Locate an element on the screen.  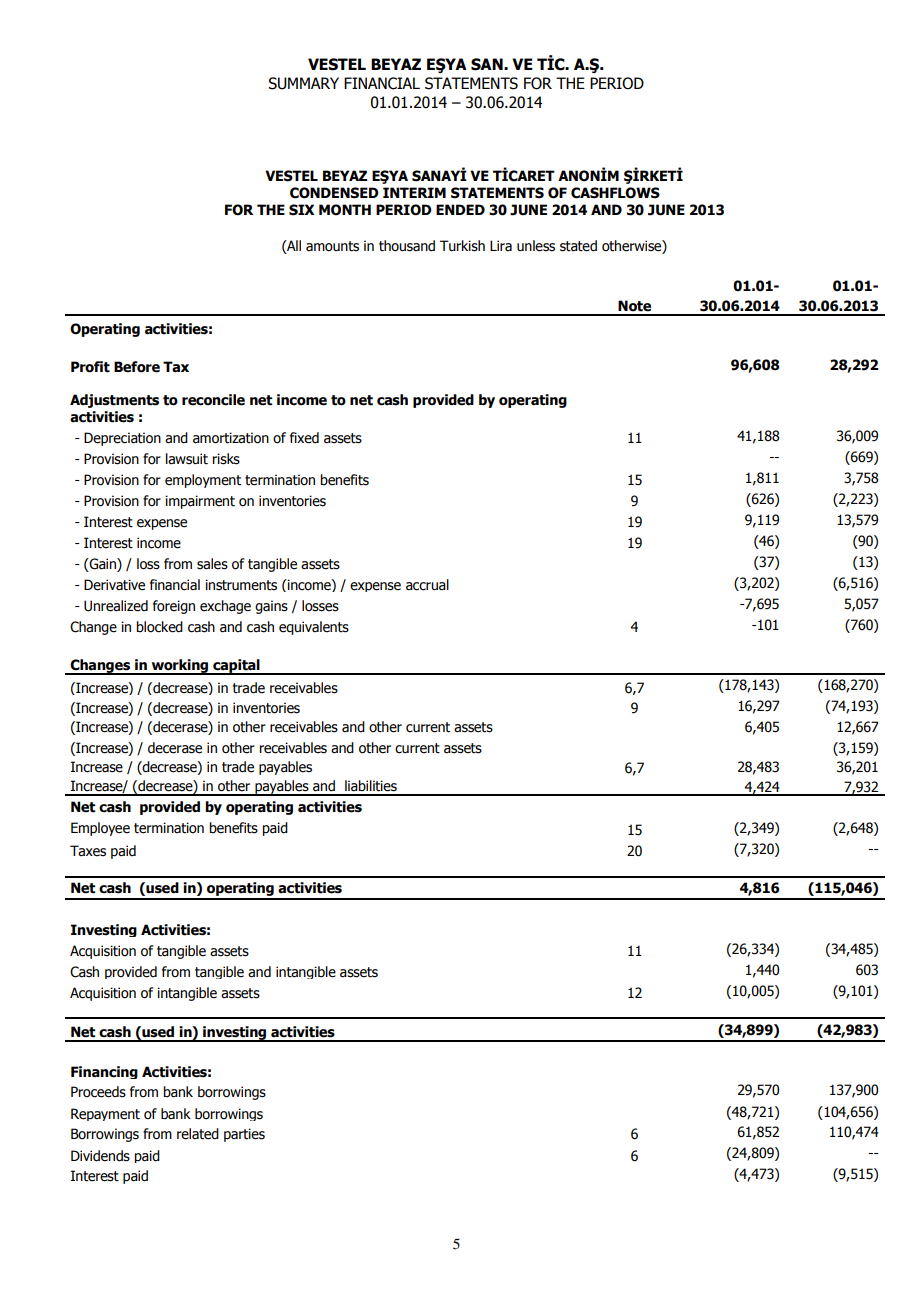
CONDENSED is located at coordinates (334, 193).
